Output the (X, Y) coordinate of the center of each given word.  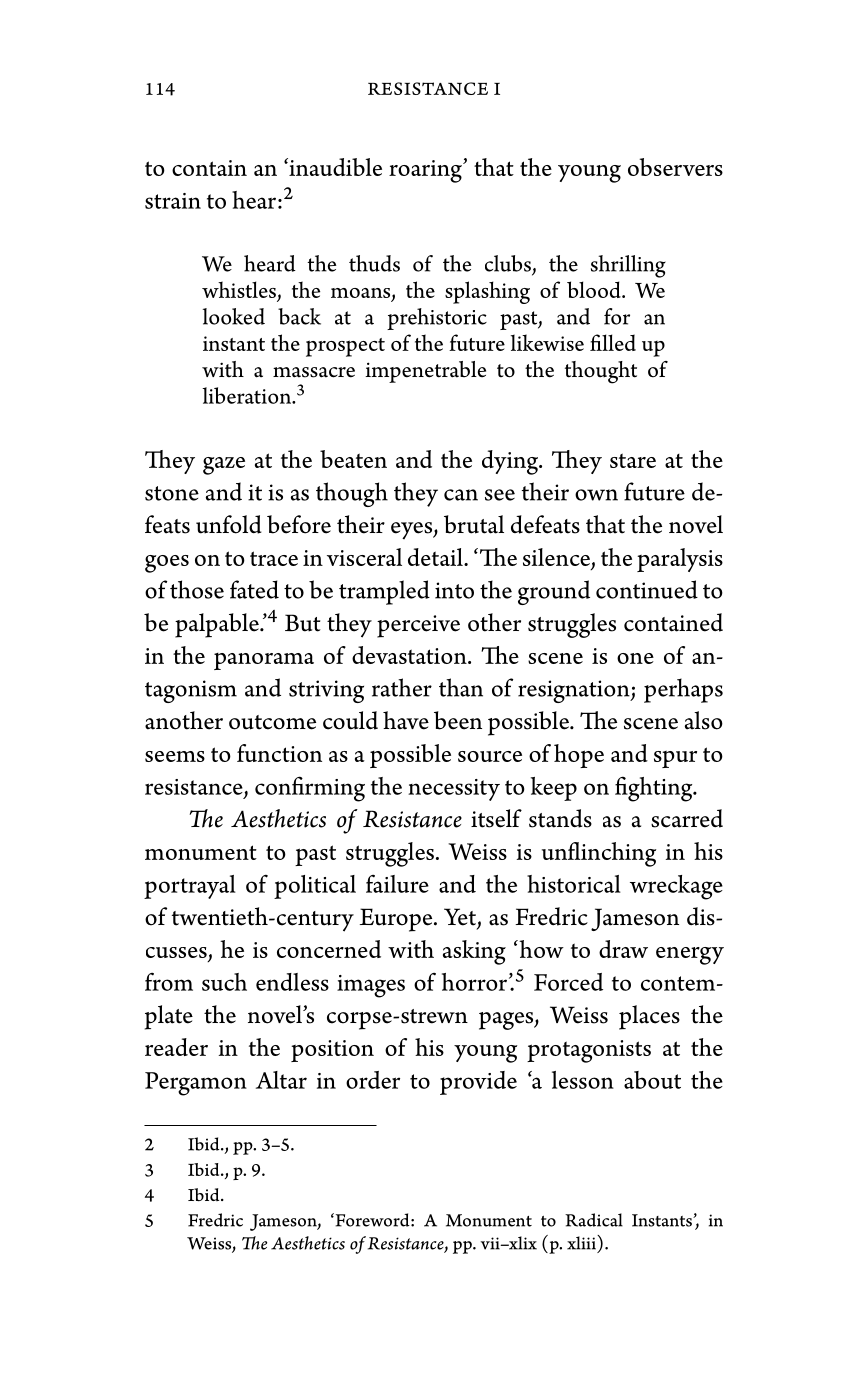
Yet (460, 917)
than (461, 687)
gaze (224, 466)
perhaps (683, 690)
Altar (281, 1080)
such (224, 982)
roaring (426, 171)
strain (173, 201)
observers (675, 167)
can (461, 495)
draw (623, 949)
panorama (264, 661)
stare (633, 460)
